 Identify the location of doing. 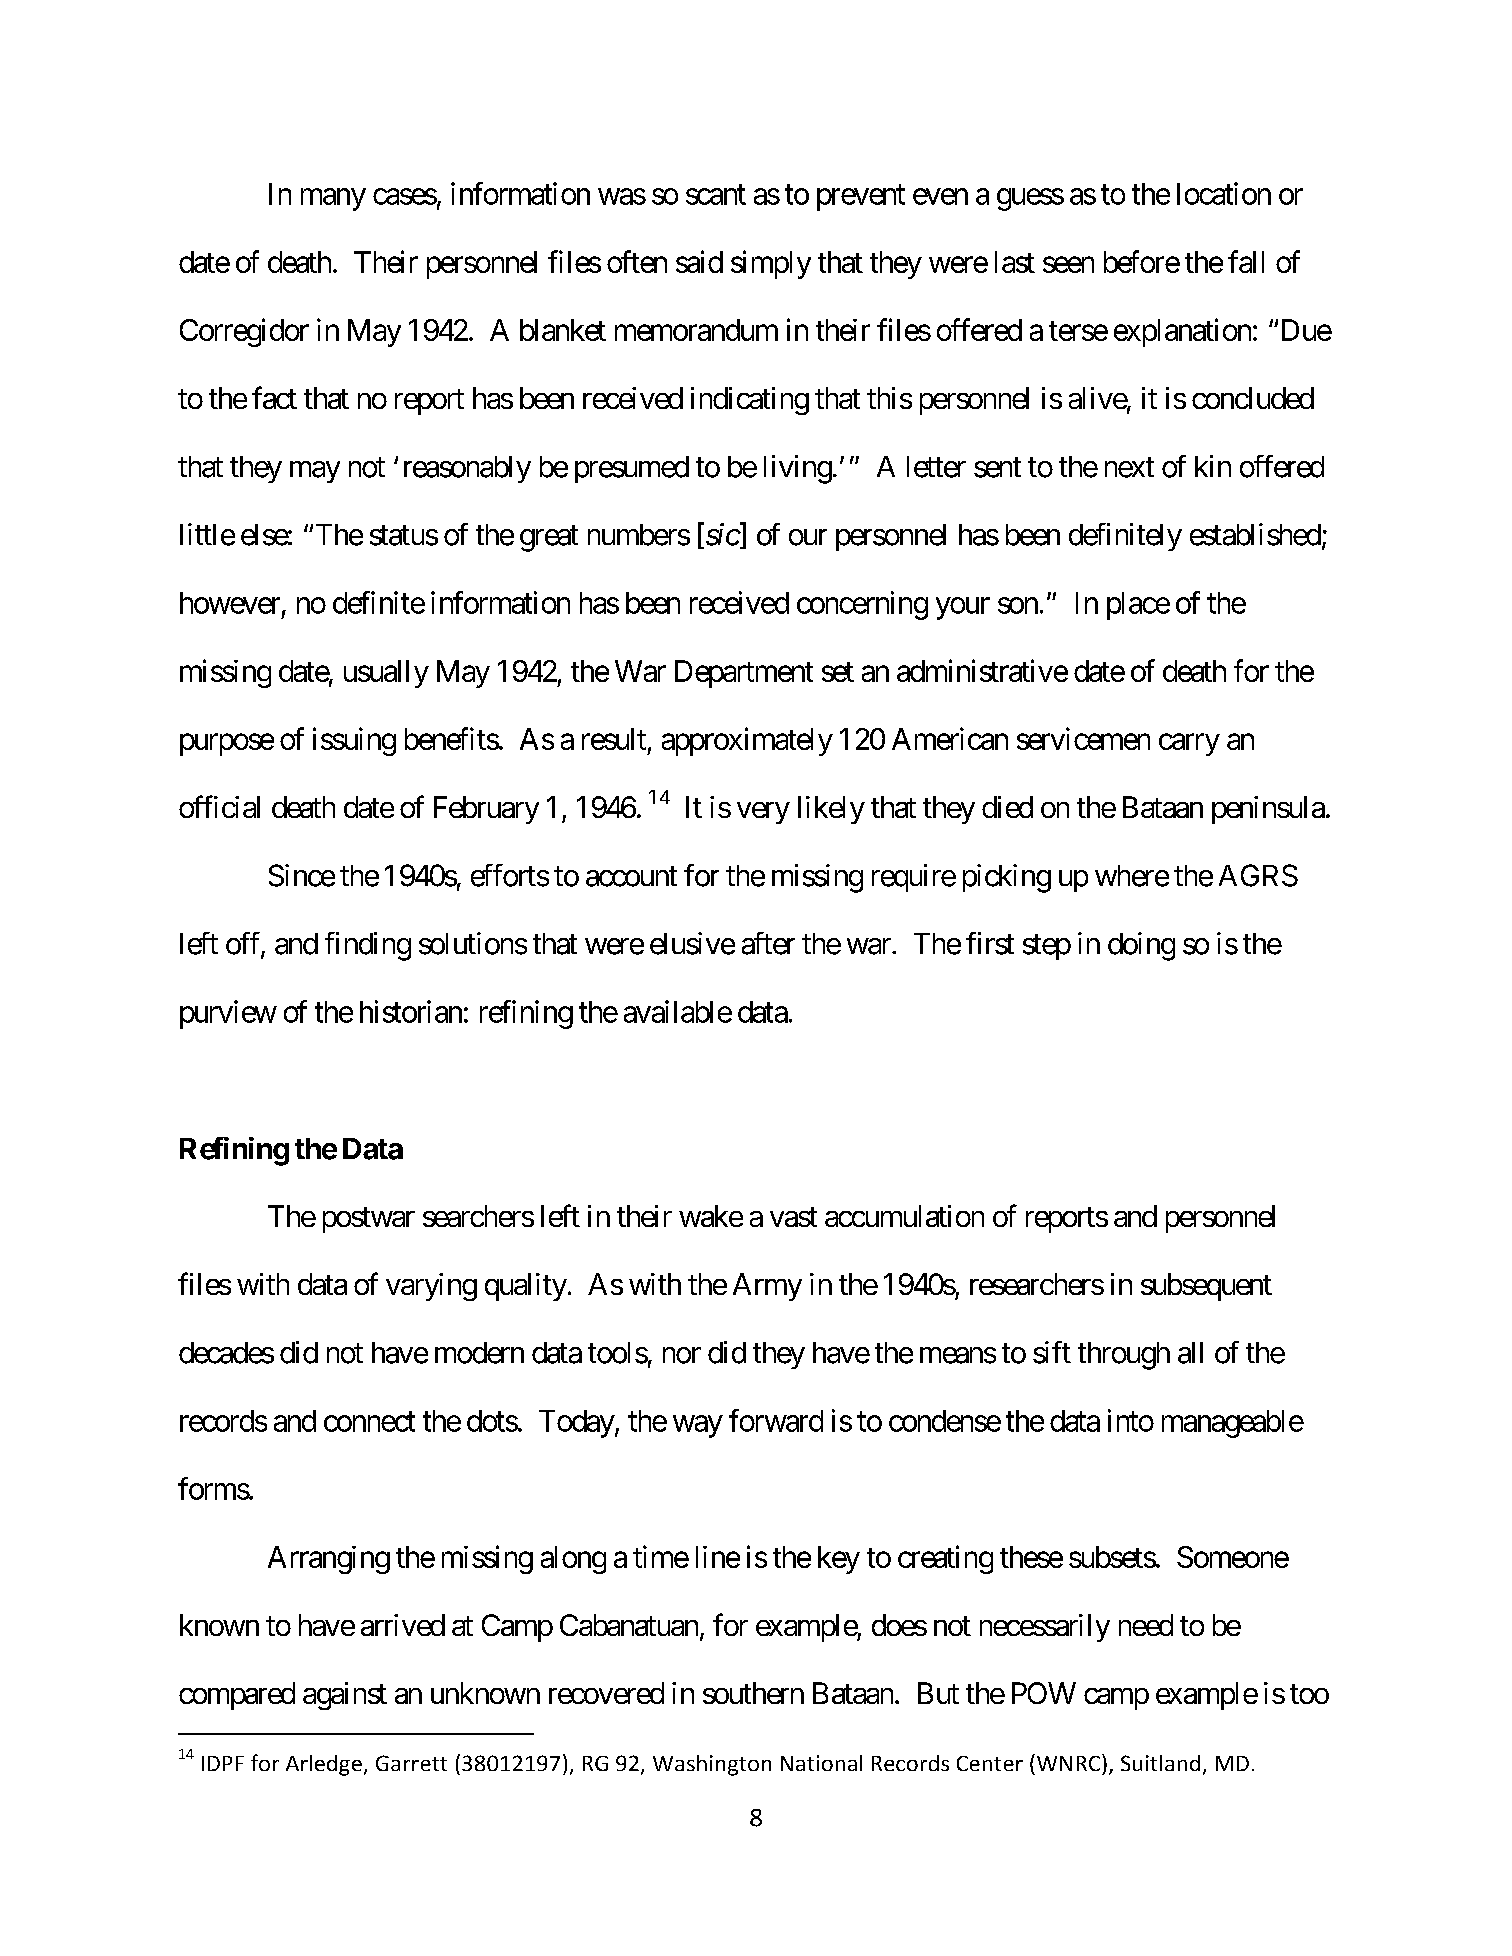
(1141, 946).
